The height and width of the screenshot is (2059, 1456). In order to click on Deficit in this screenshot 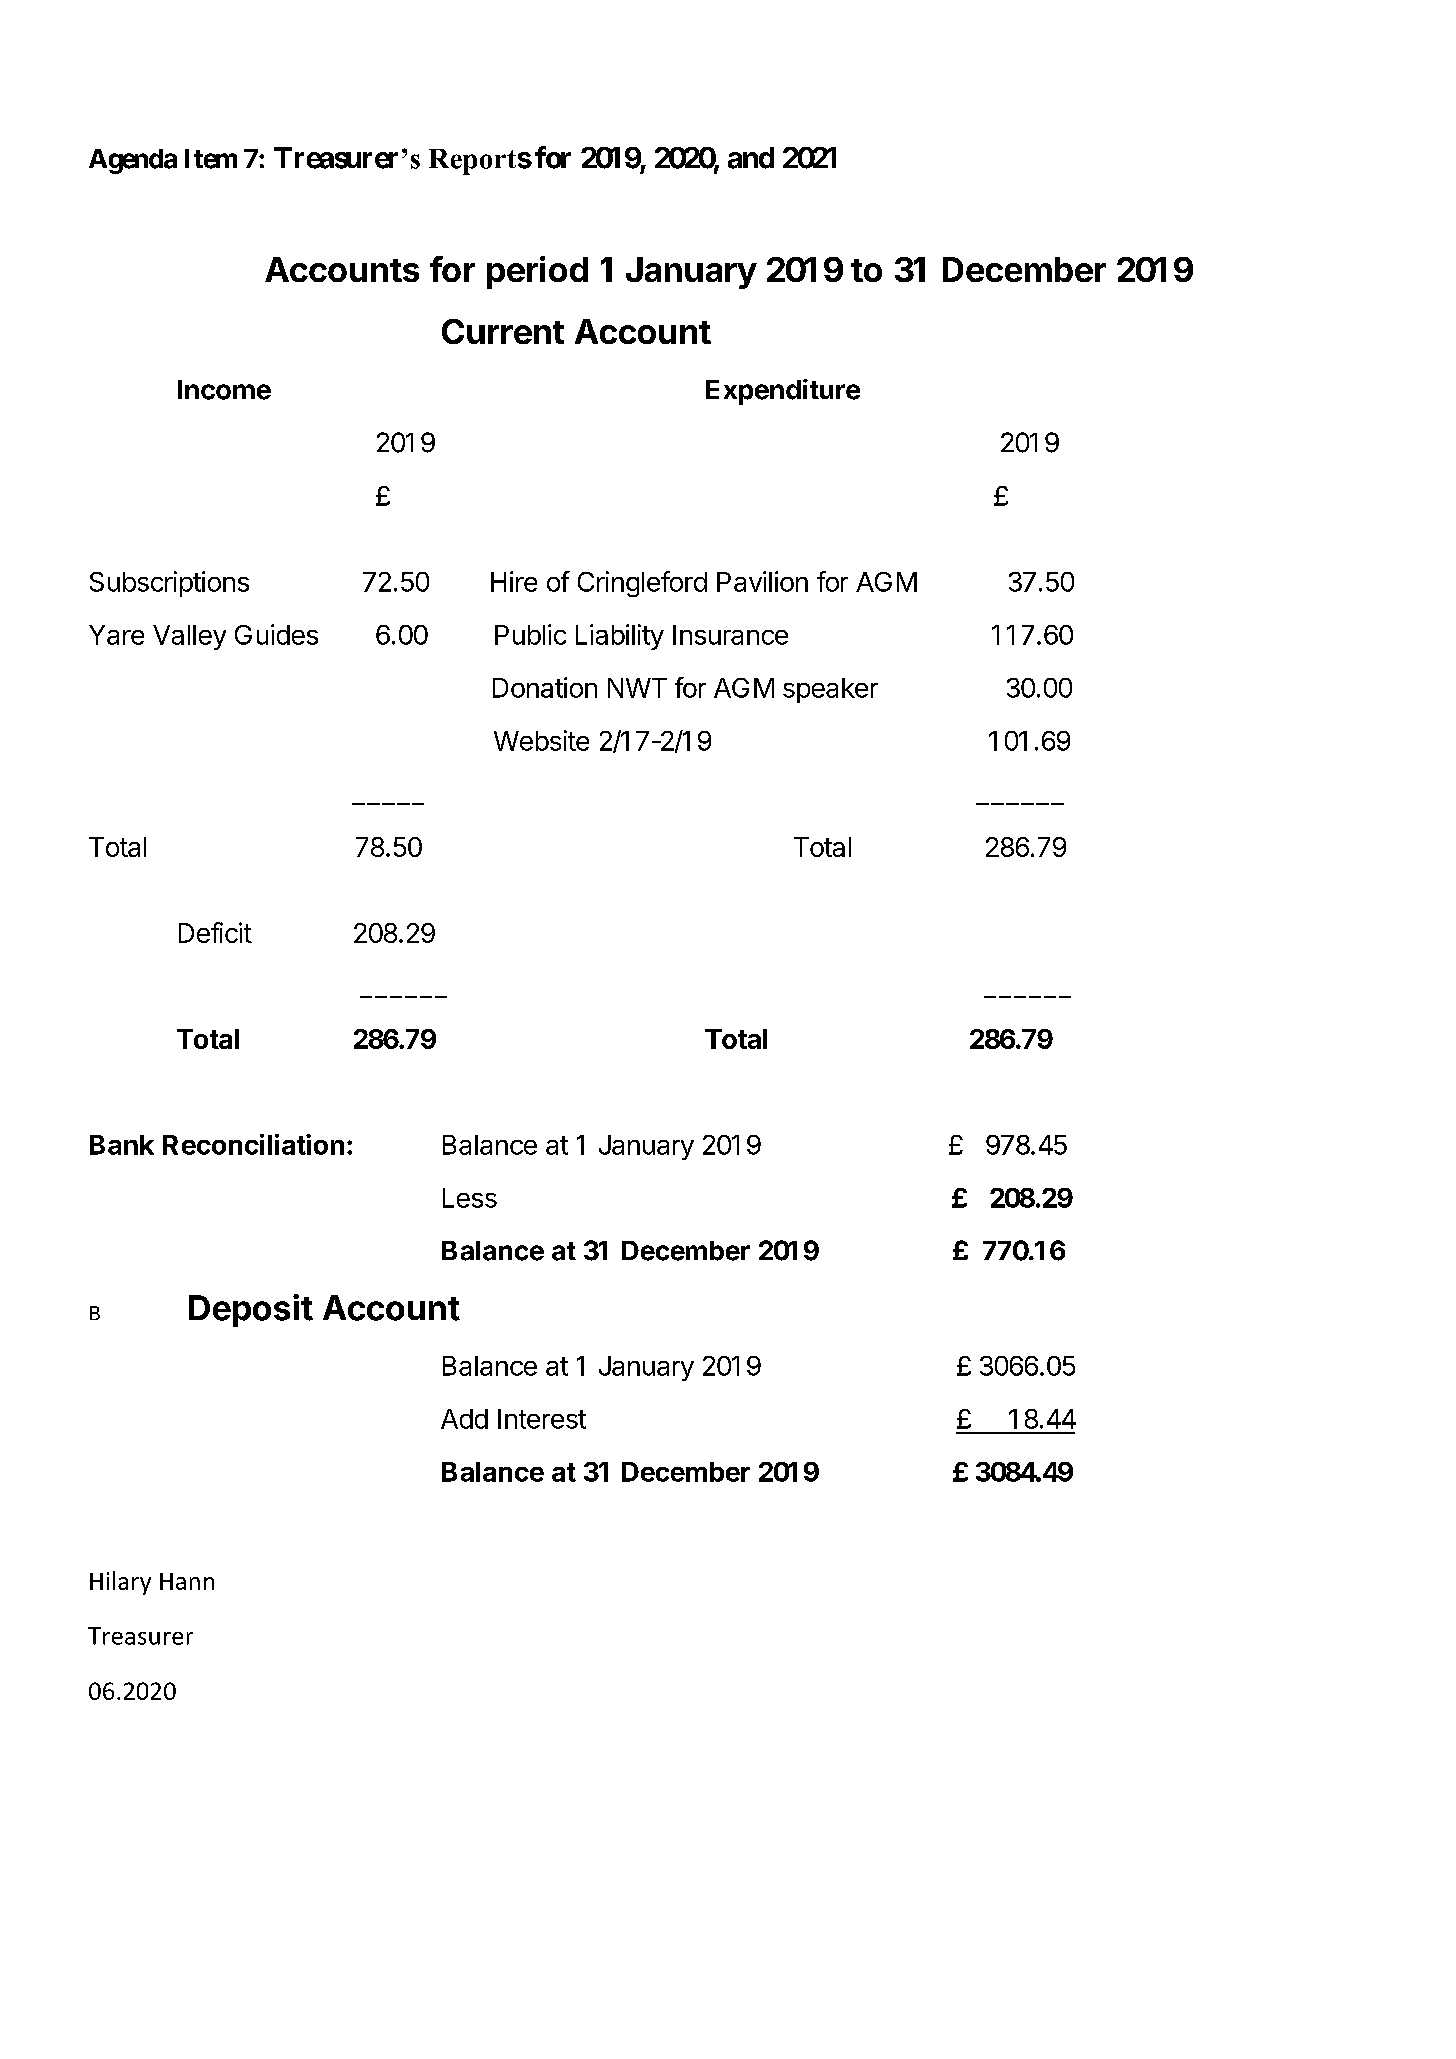, I will do `click(215, 932)`.
